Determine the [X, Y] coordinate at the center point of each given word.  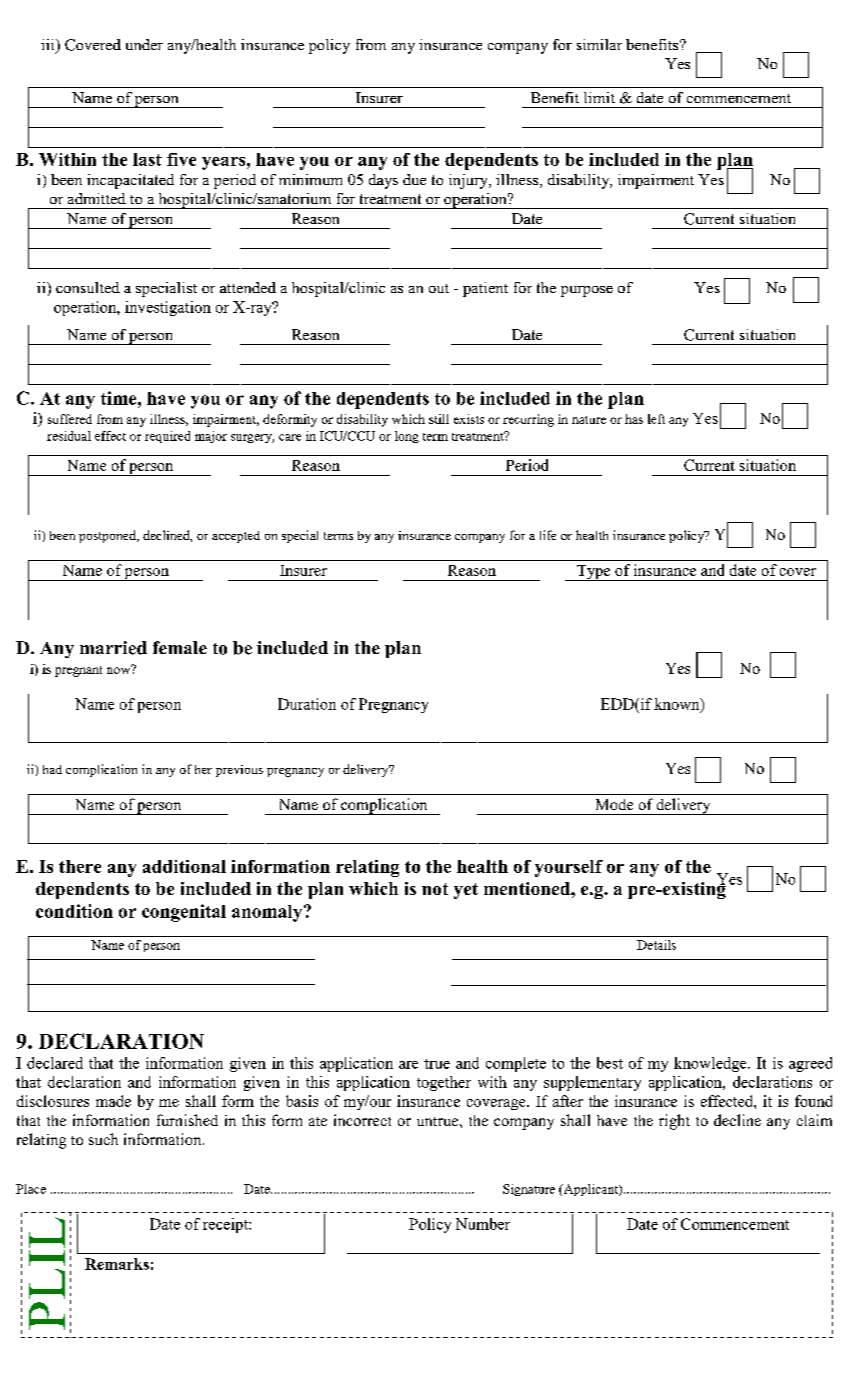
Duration [307, 704]
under [144, 44]
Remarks [117, 1264]
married [113, 648]
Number [483, 1224]
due [414, 179]
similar [599, 44]
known [678, 705]
